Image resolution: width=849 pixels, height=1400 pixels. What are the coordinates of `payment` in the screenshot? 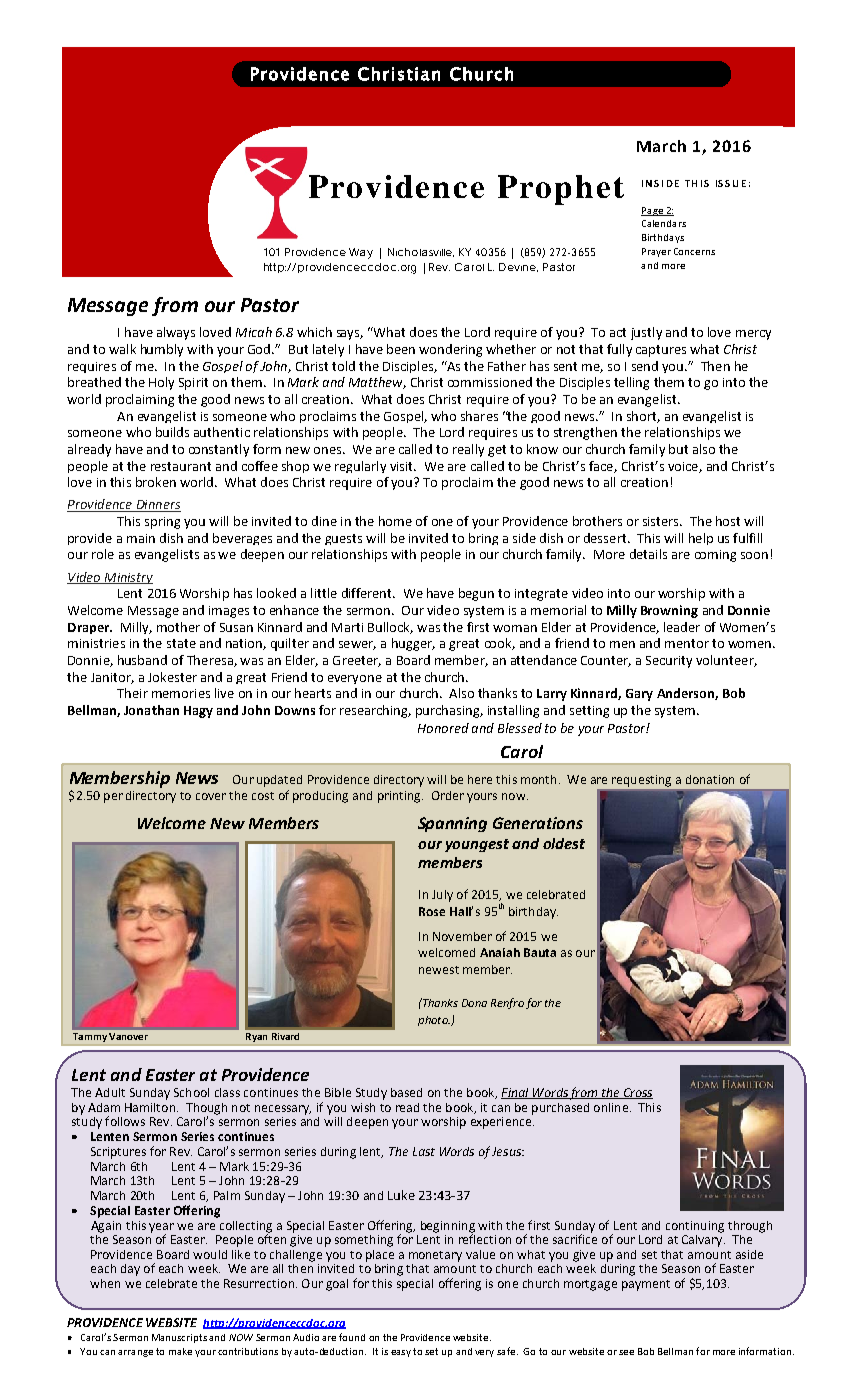 It's located at (646, 1285).
